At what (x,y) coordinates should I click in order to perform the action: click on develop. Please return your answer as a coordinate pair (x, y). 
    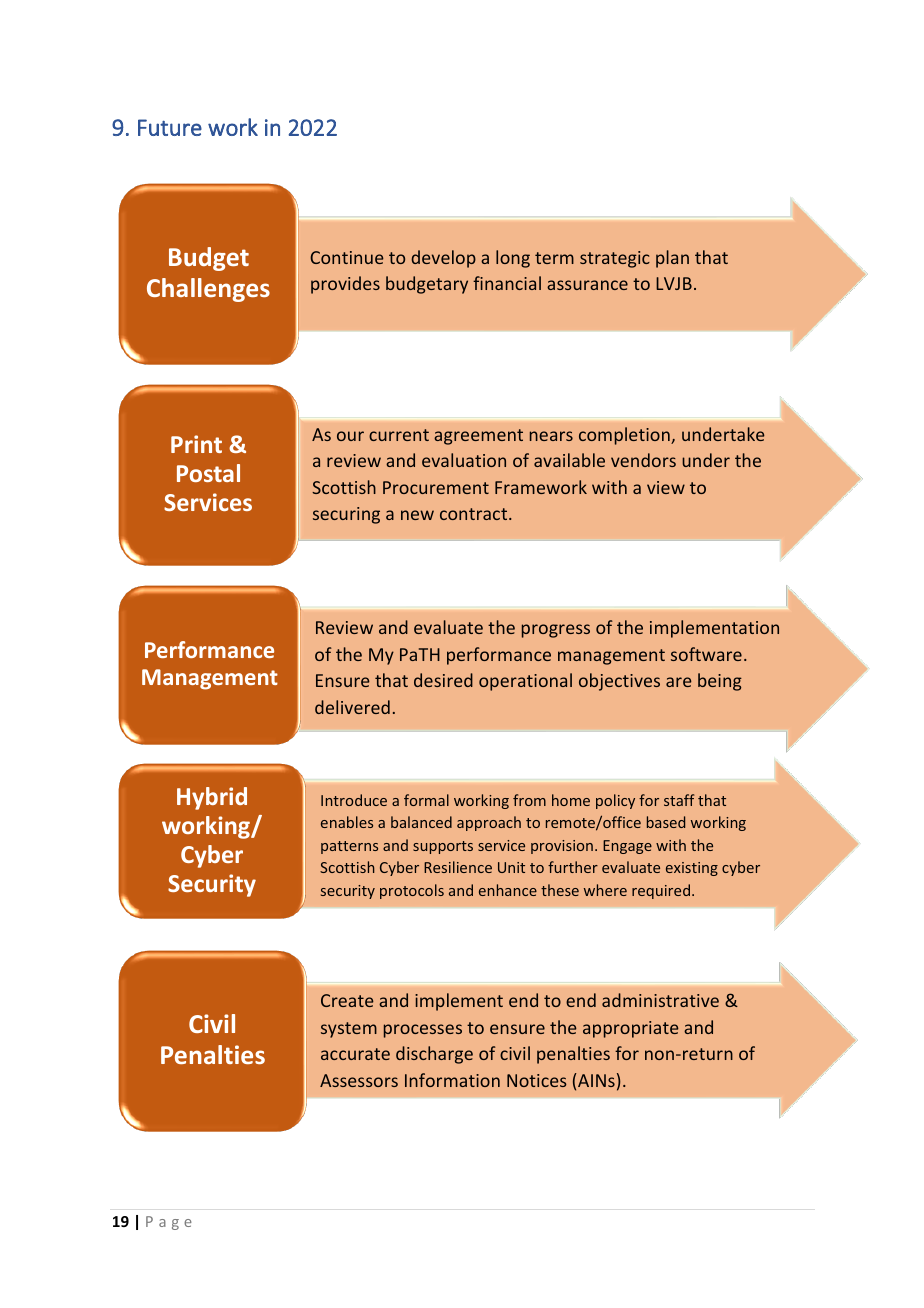
    Looking at the image, I should click on (443, 259).
